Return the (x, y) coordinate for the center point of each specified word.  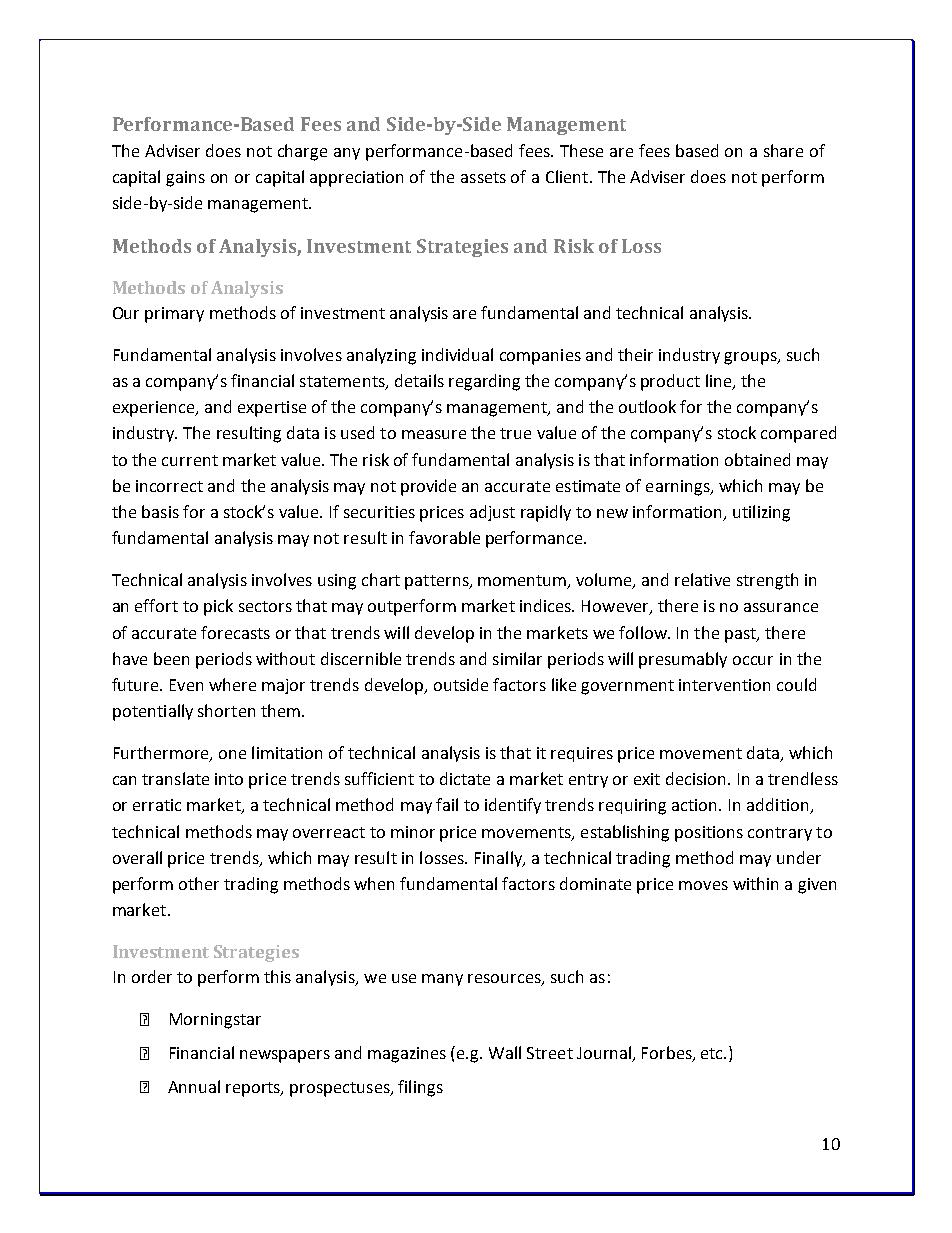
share (783, 150)
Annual (194, 1086)
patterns (438, 582)
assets (483, 177)
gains (185, 179)
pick (218, 607)
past (741, 635)
